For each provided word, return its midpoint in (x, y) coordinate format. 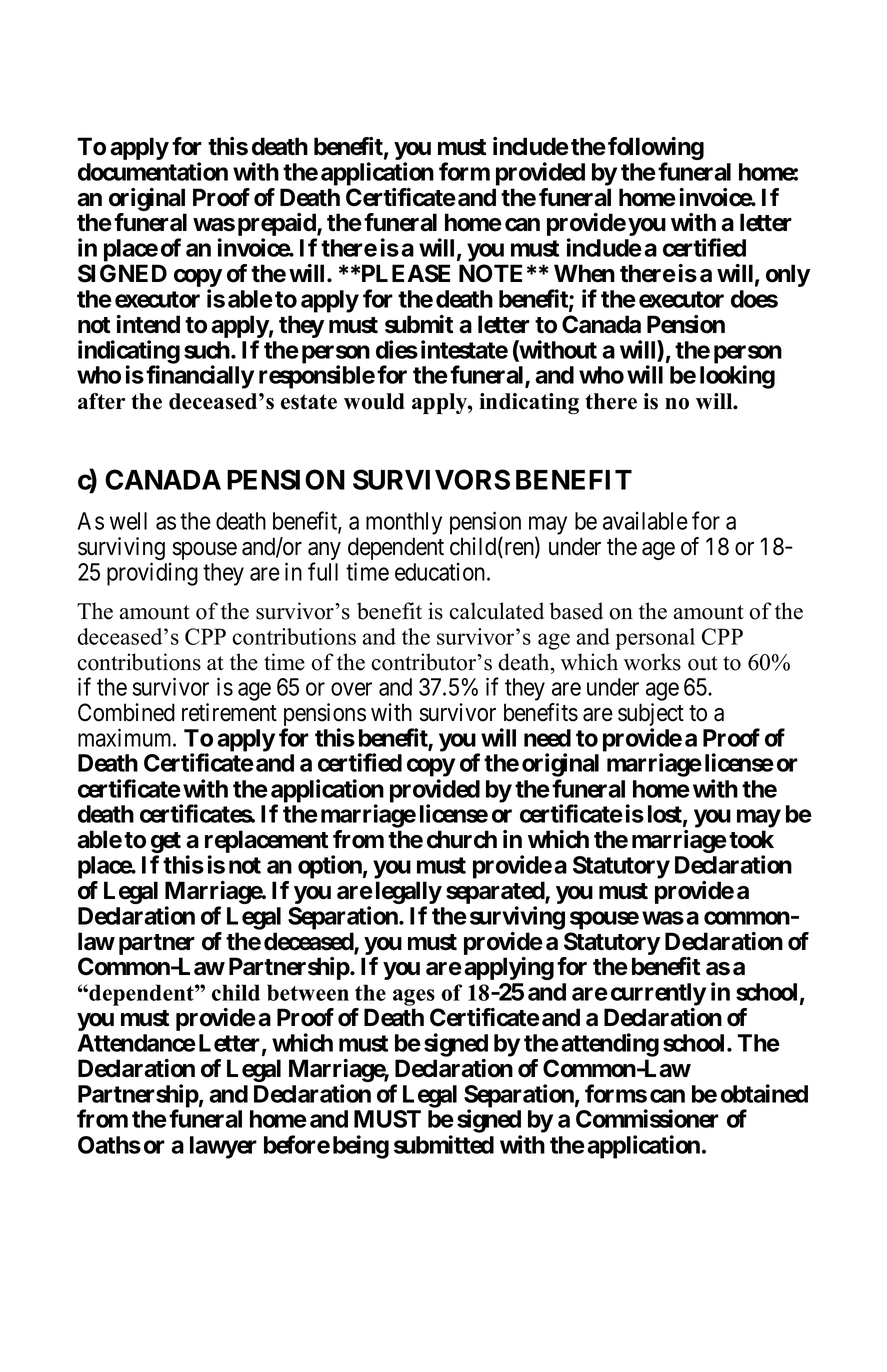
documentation (153, 171)
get (166, 844)
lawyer (223, 1147)
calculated (496, 611)
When (584, 273)
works (652, 662)
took (751, 839)
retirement (229, 712)
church (462, 839)
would (374, 401)
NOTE (490, 273)
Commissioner (647, 1118)
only (788, 275)
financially (200, 377)
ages (414, 997)
